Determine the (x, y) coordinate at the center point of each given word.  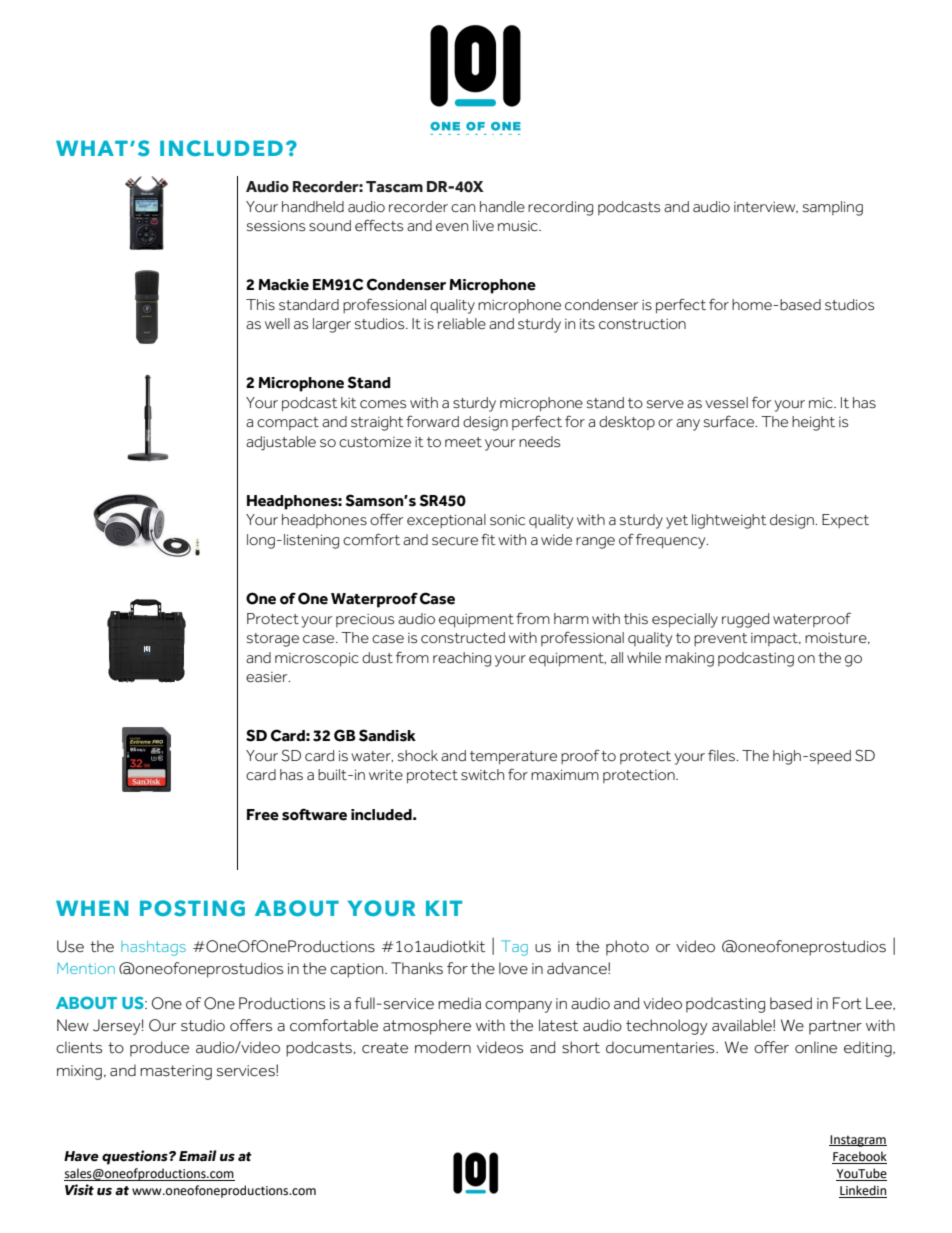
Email (198, 1156)
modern (443, 1047)
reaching (462, 659)
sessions (276, 226)
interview (766, 207)
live (483, 225)
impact (775, 639)
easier (268, 677)
